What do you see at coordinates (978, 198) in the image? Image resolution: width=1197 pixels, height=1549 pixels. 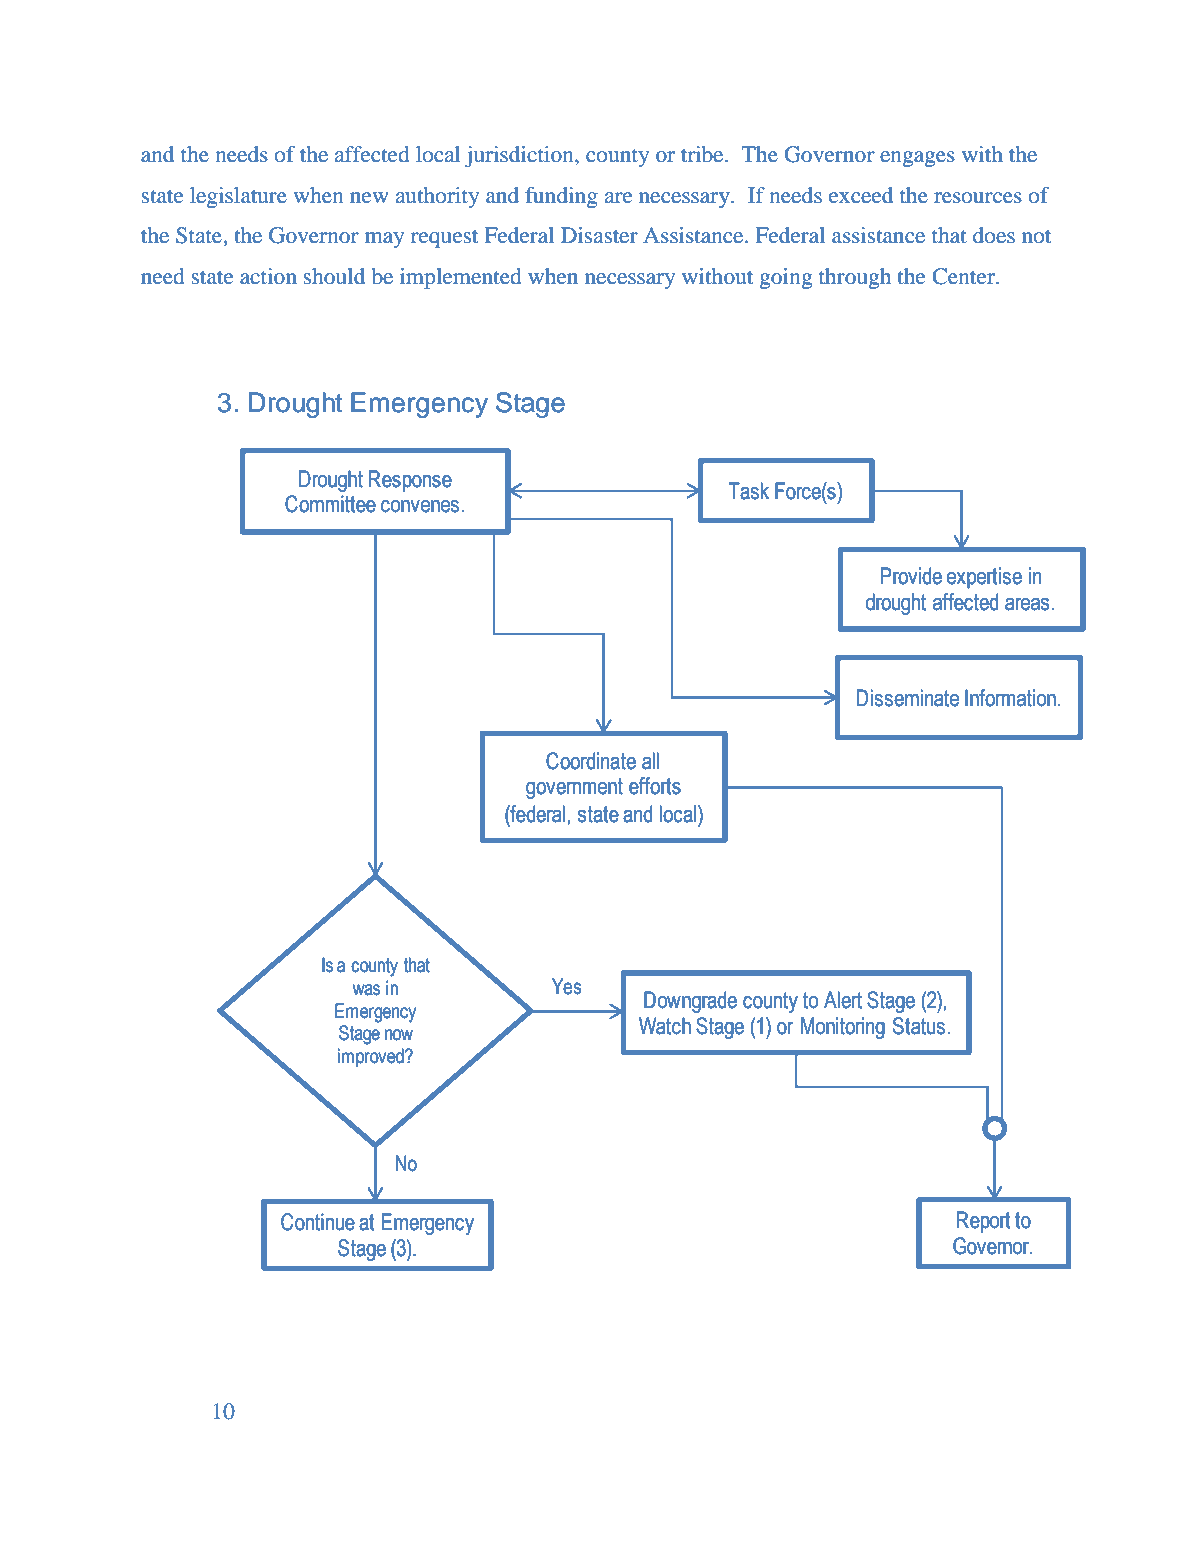 I see `resources` at bounding box center [978, 198].
